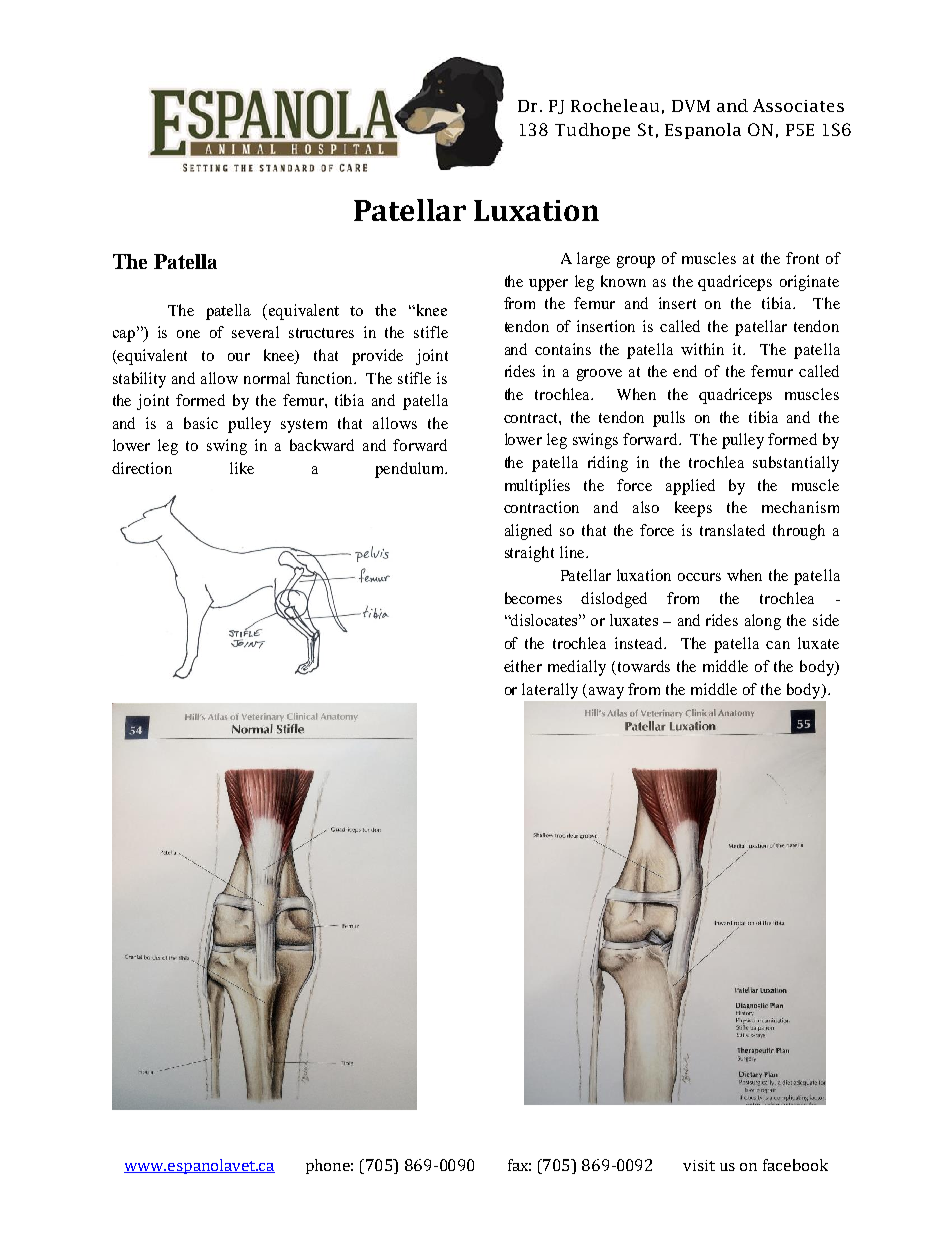 This screenshot has width=952, height=1233. I want to click on substantially, so click(796, 464).
